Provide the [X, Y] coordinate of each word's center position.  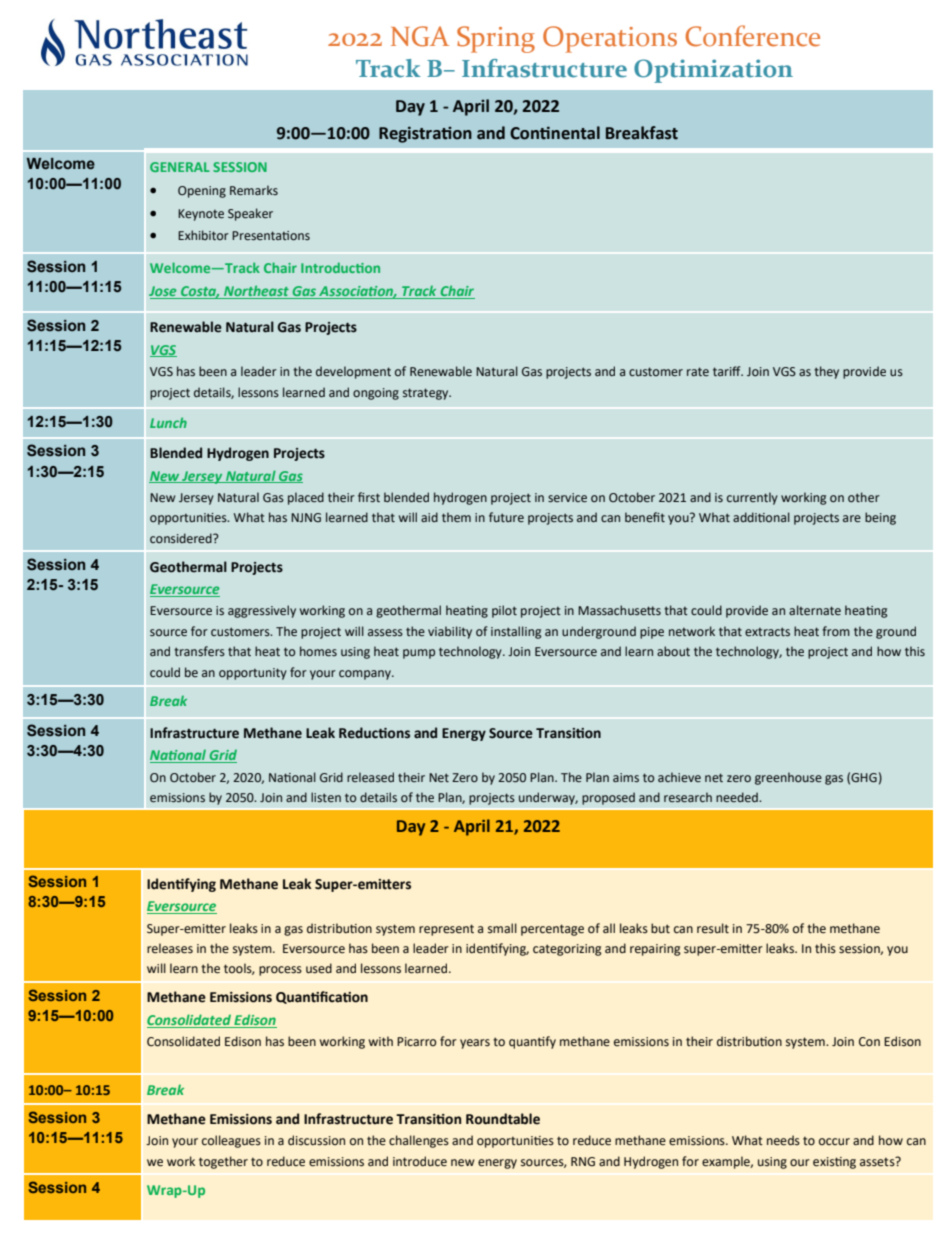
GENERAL [180, 167]
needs [783, 1140]
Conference [753, 36]
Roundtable [503, 1119]
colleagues [231, 1141]
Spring [496, 39]
